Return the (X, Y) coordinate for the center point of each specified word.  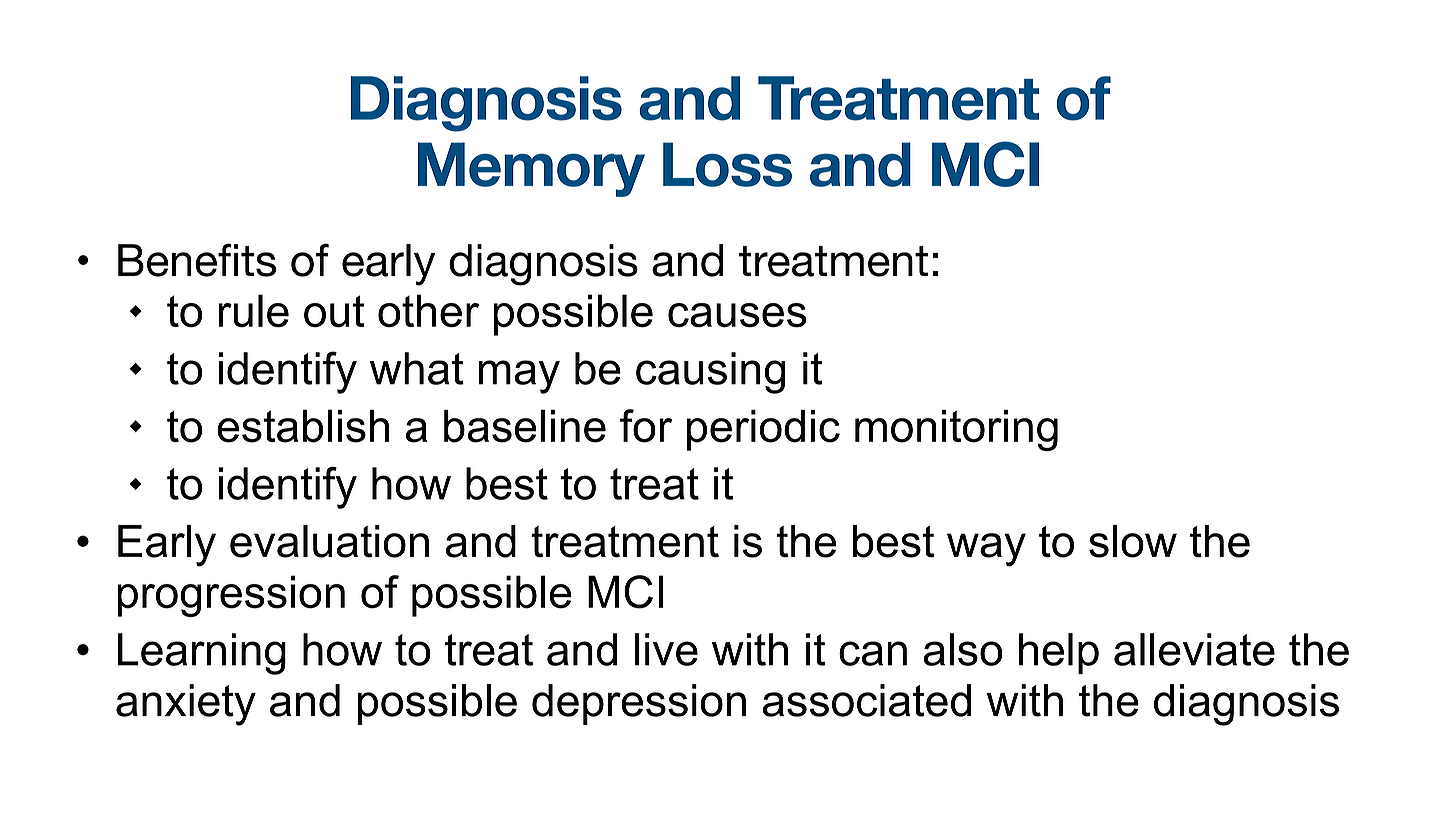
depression (639, 704)
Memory (531, 169)
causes (737, 315)
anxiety (186, 705)
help (1059, 653)
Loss (727, 164)
